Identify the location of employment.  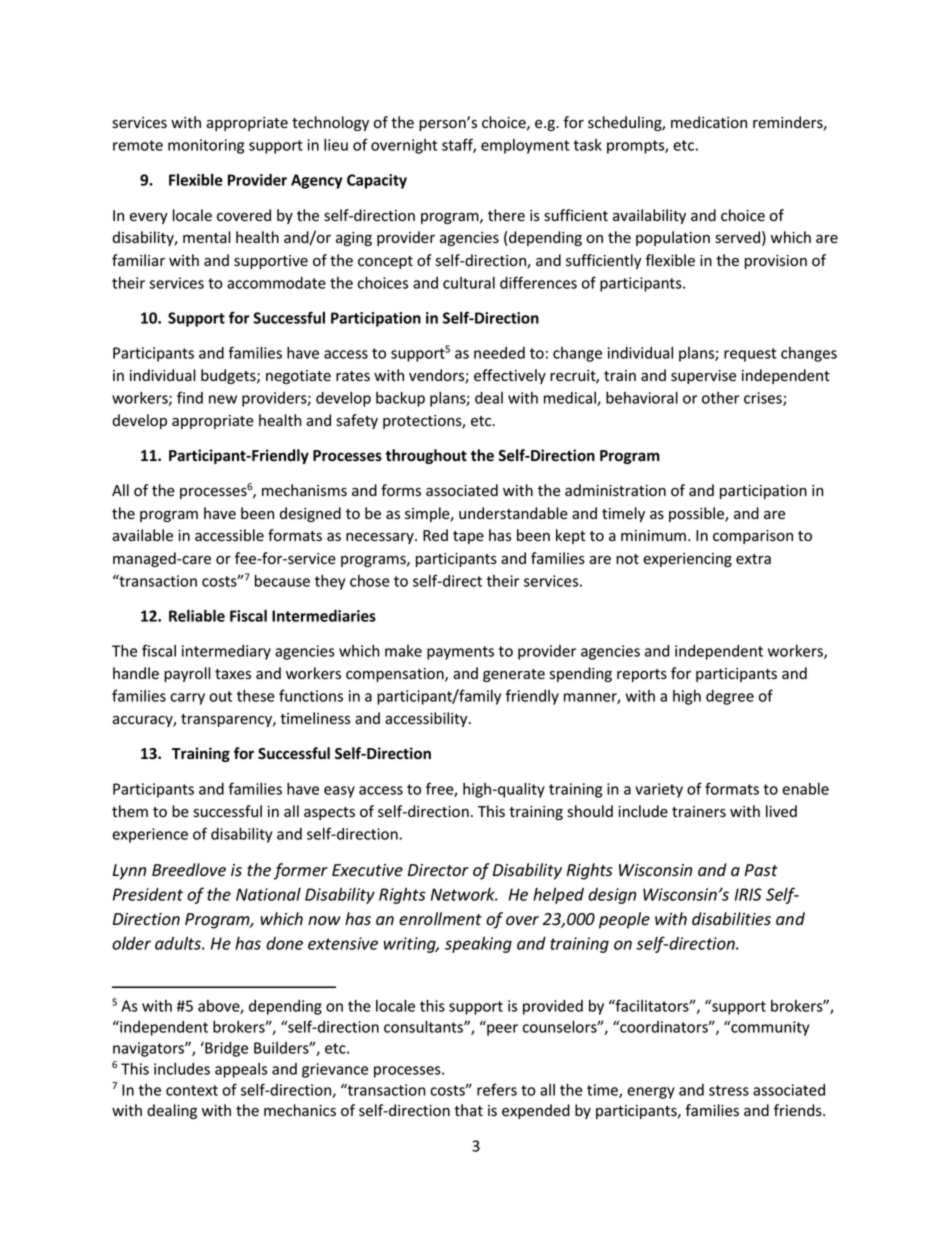
(525, 146).
